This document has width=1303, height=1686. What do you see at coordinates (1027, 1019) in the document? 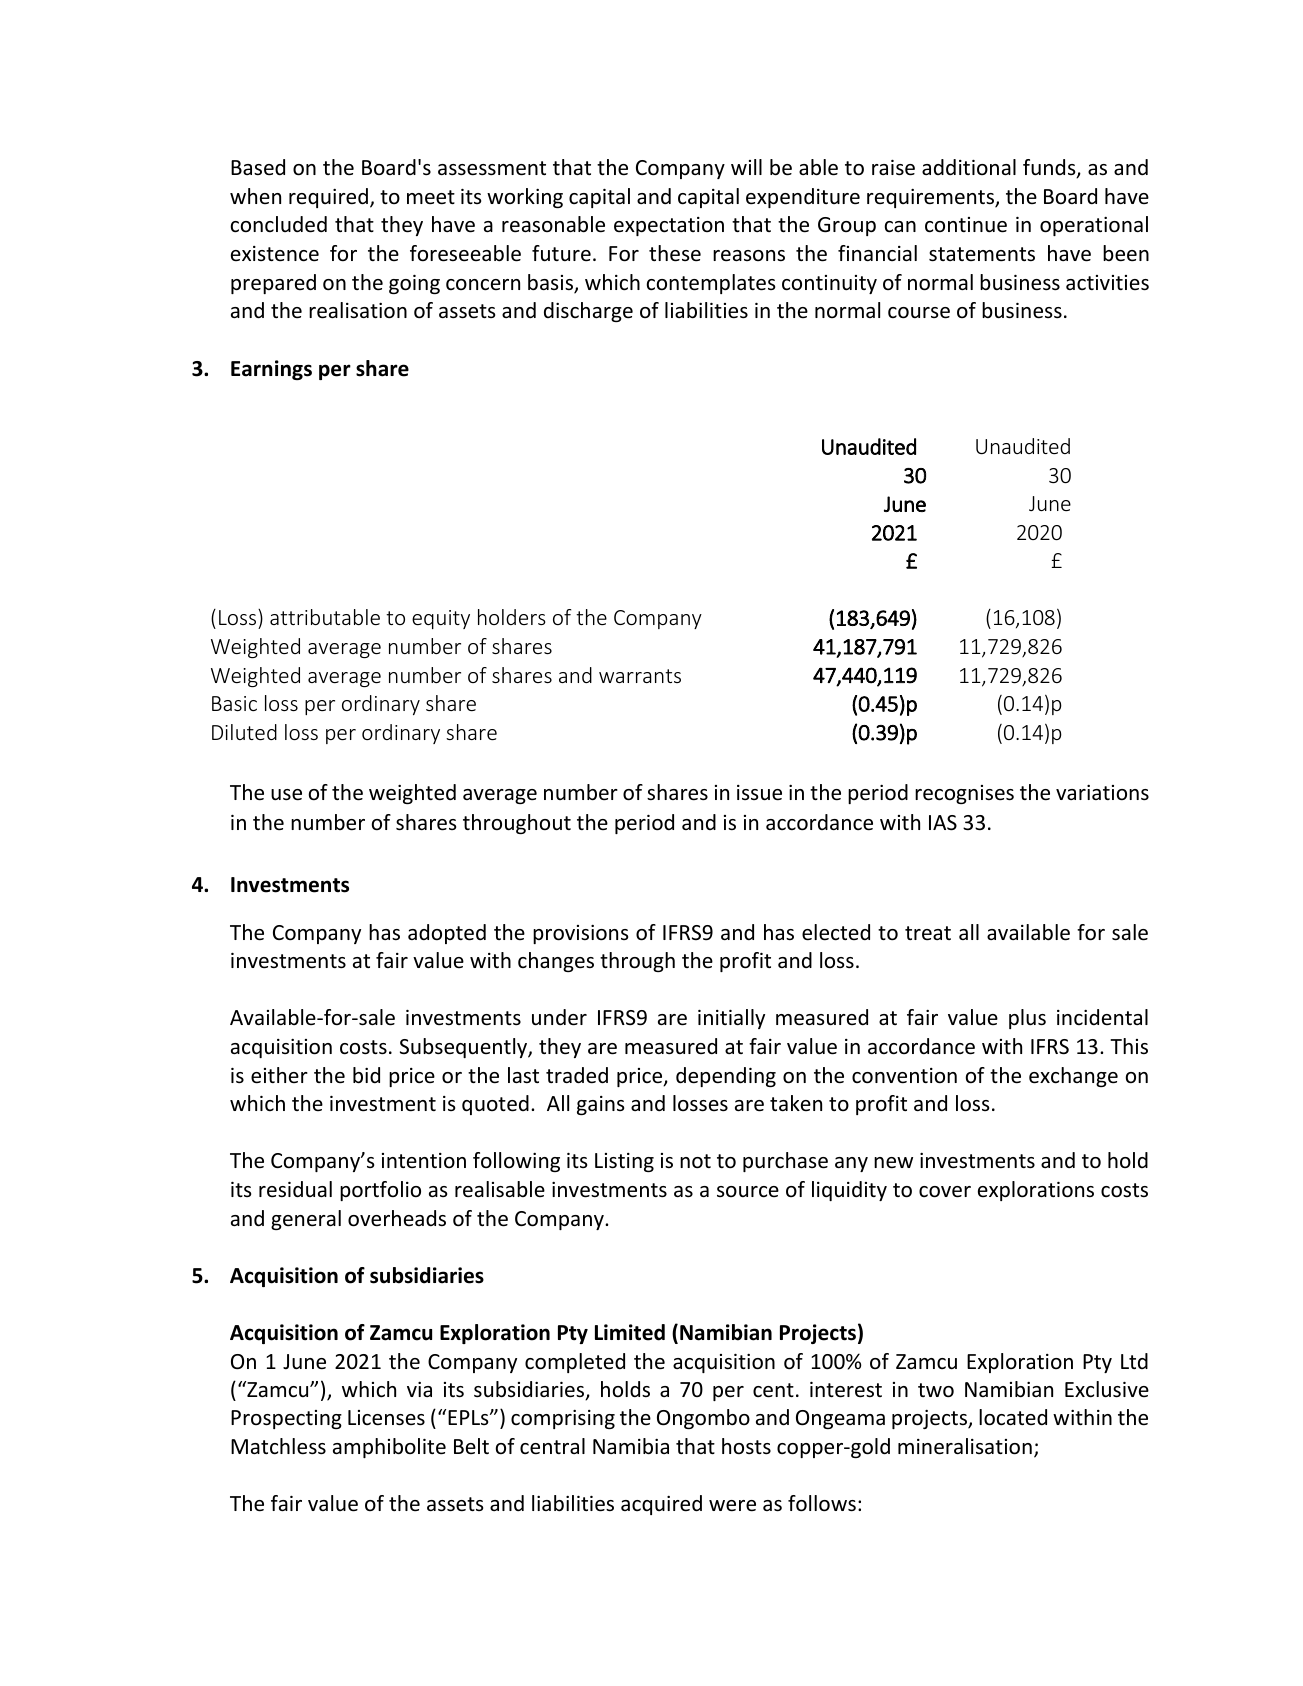
I see `plus` at bounding box center [1027, 1019].
